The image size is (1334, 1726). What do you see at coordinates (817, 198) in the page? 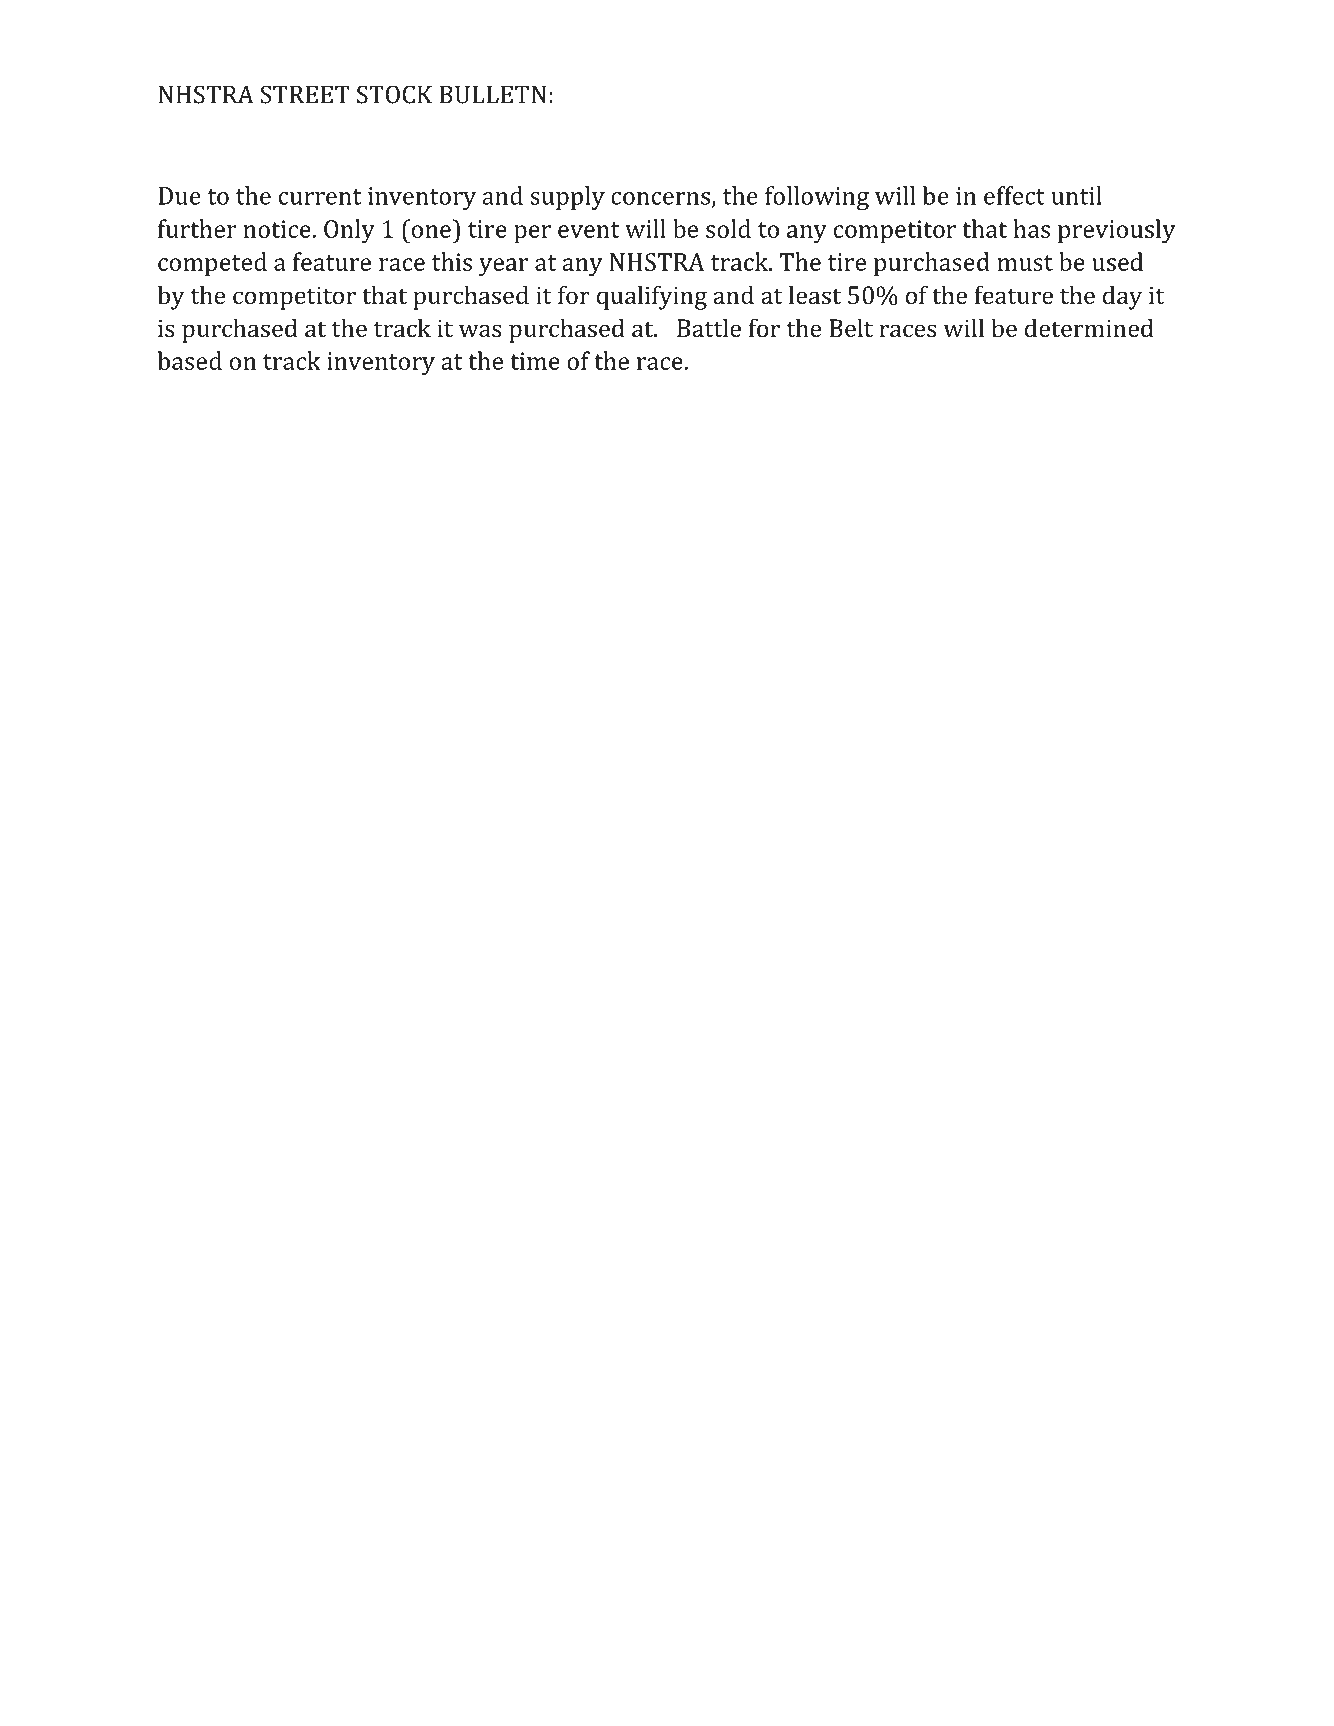
I see `following` at bounding box center [817, 198].
